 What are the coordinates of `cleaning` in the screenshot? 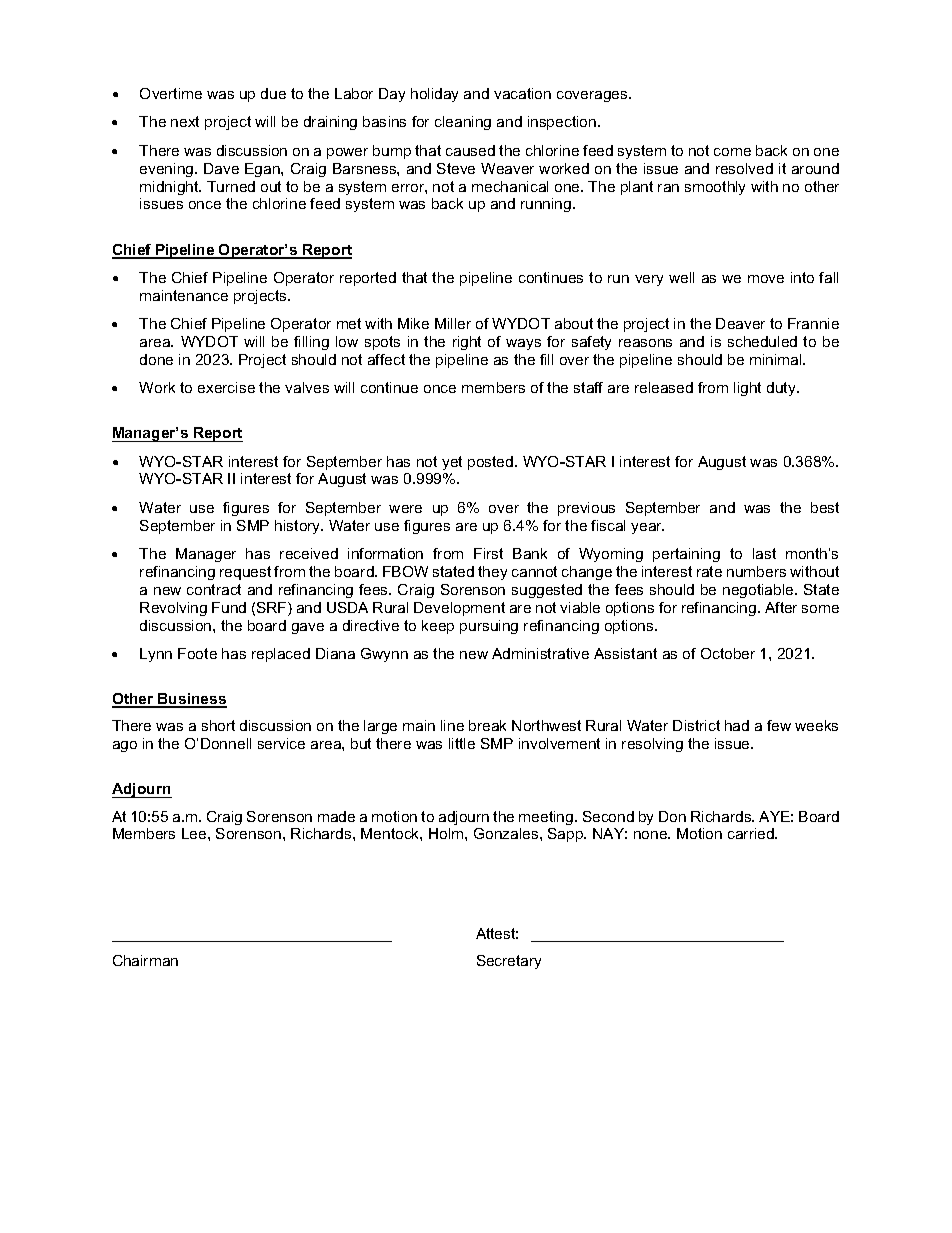 It's located at (463, 123).
